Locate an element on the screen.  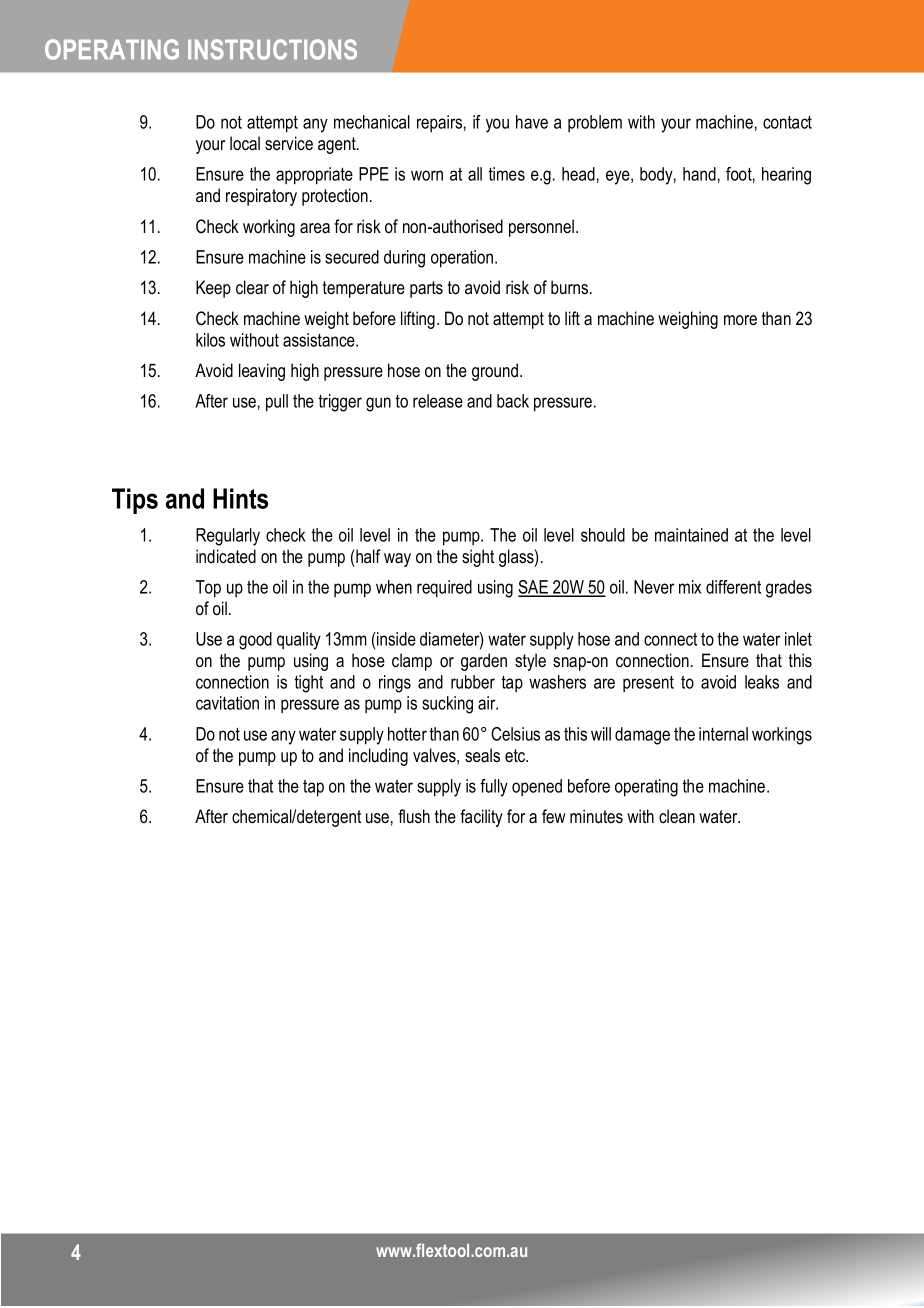
have is located at coordinates (532, 122).
